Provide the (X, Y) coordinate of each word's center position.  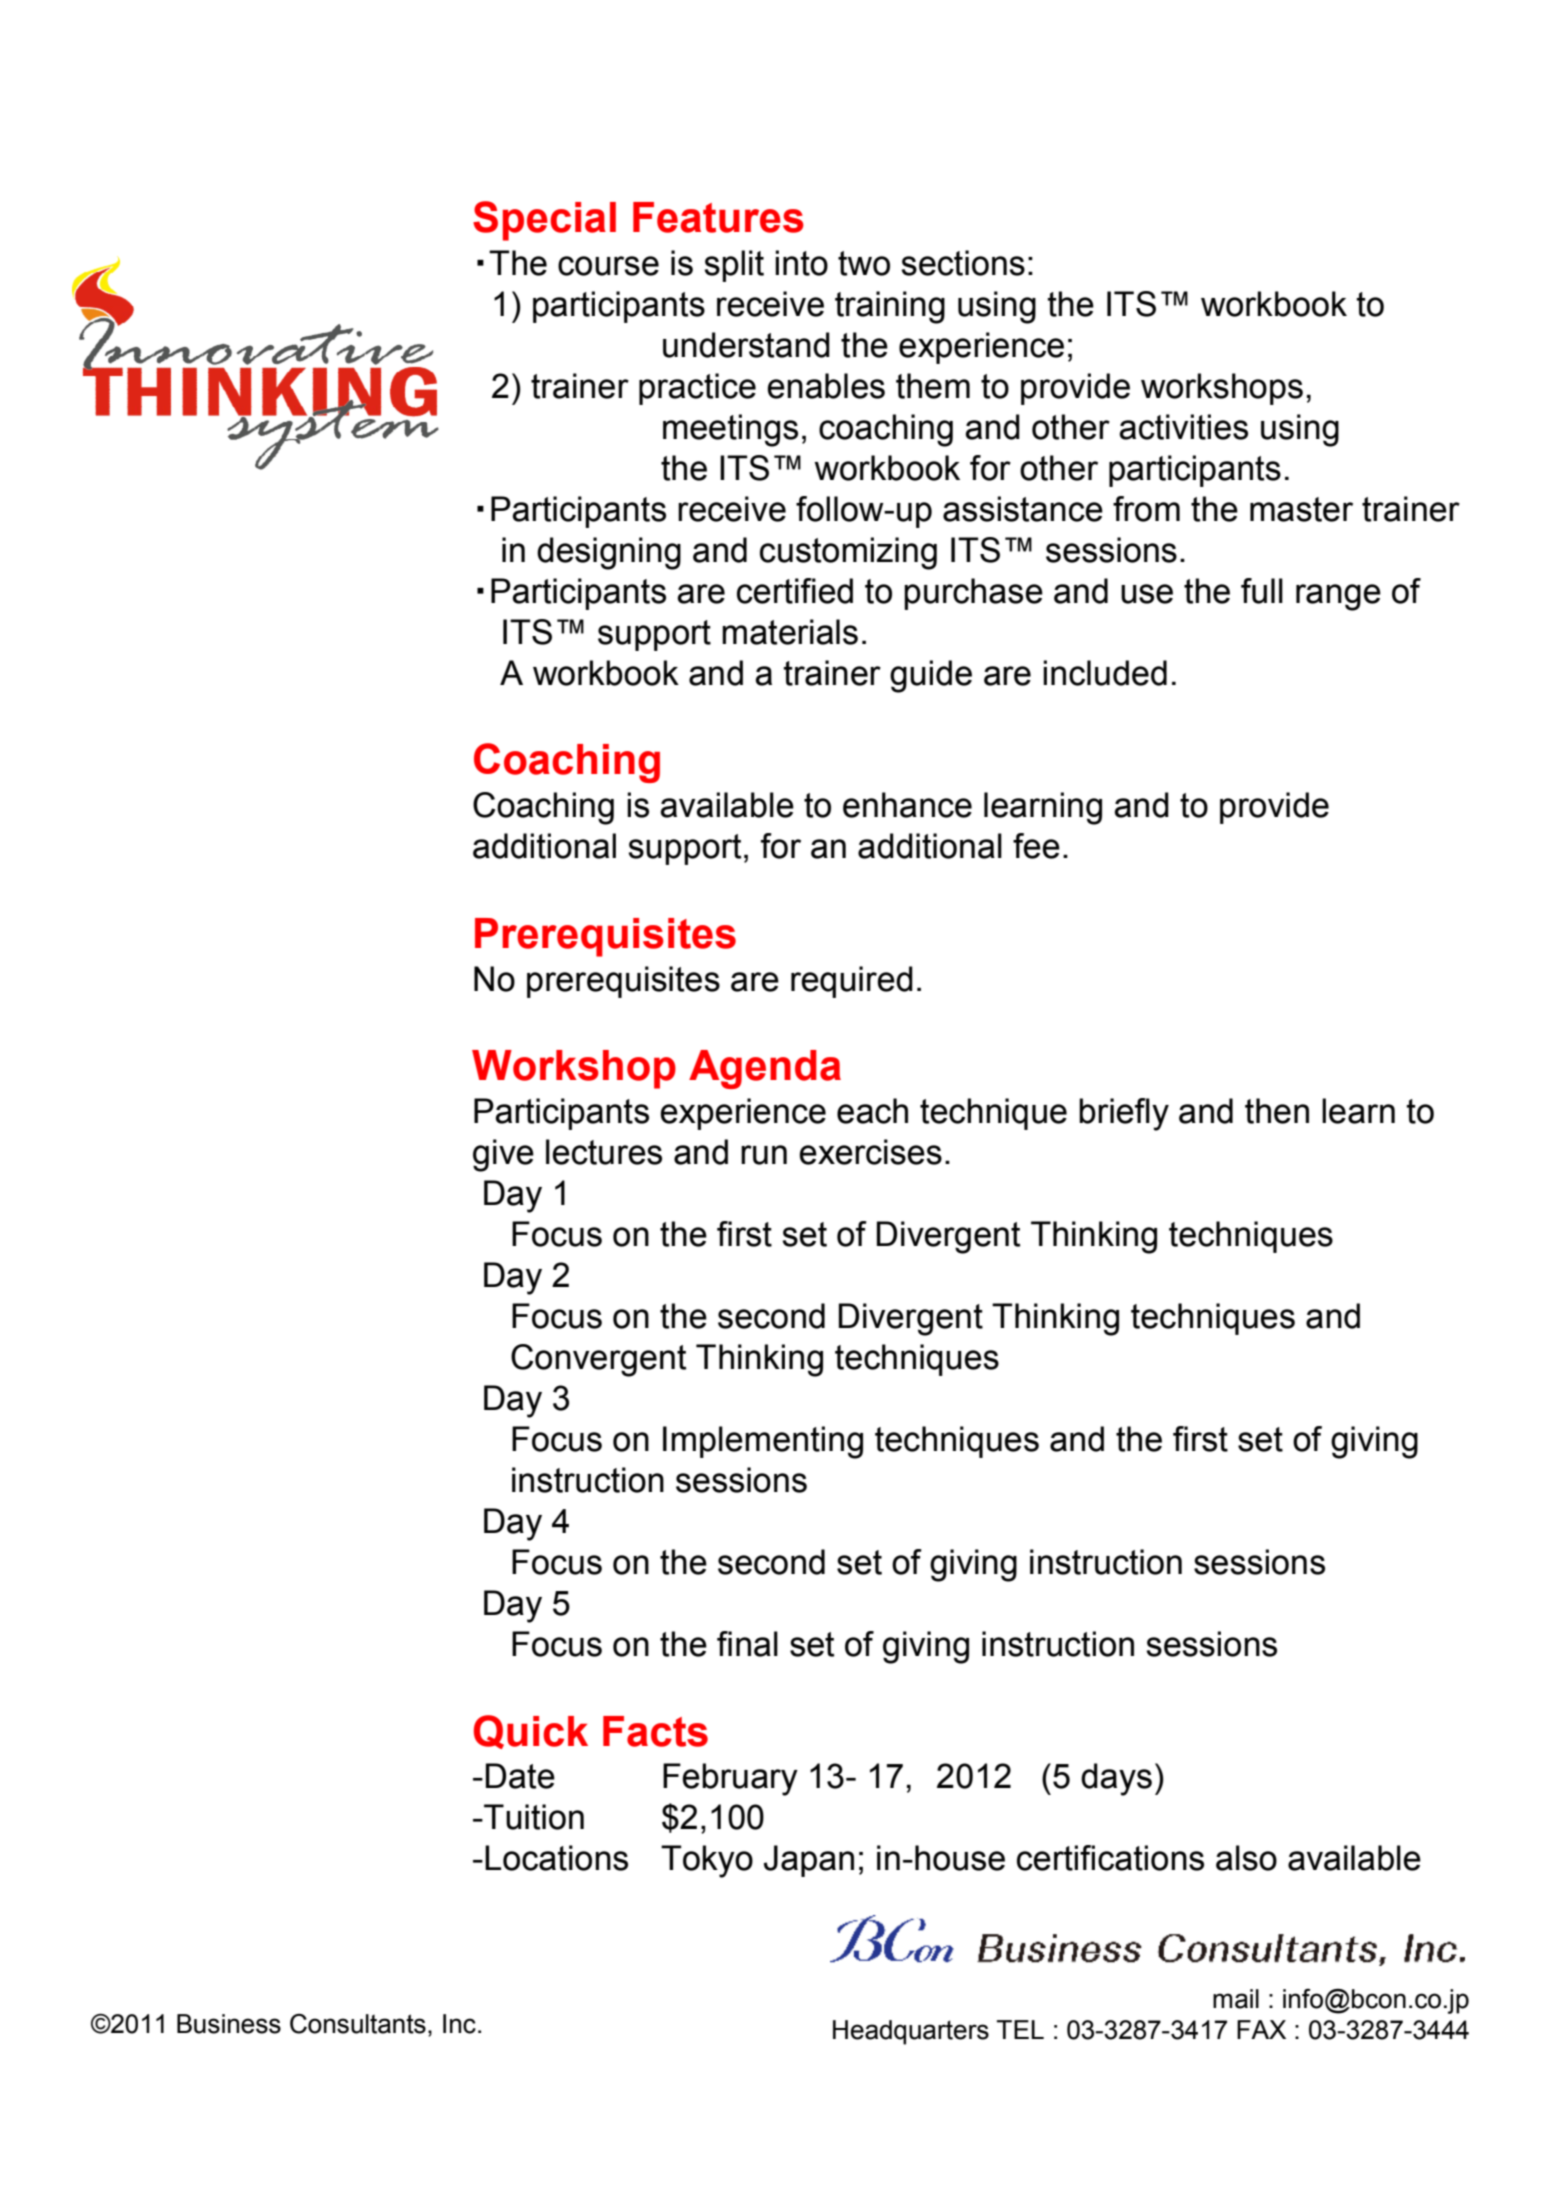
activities (1183, 427)
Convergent (598, 1360)
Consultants (358, 2024)
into (801, 263)
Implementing (763, 1442)
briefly (1124, 1114)
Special (544, 221)
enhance (907, 805)
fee (1036, 846)
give (503, 1155)
